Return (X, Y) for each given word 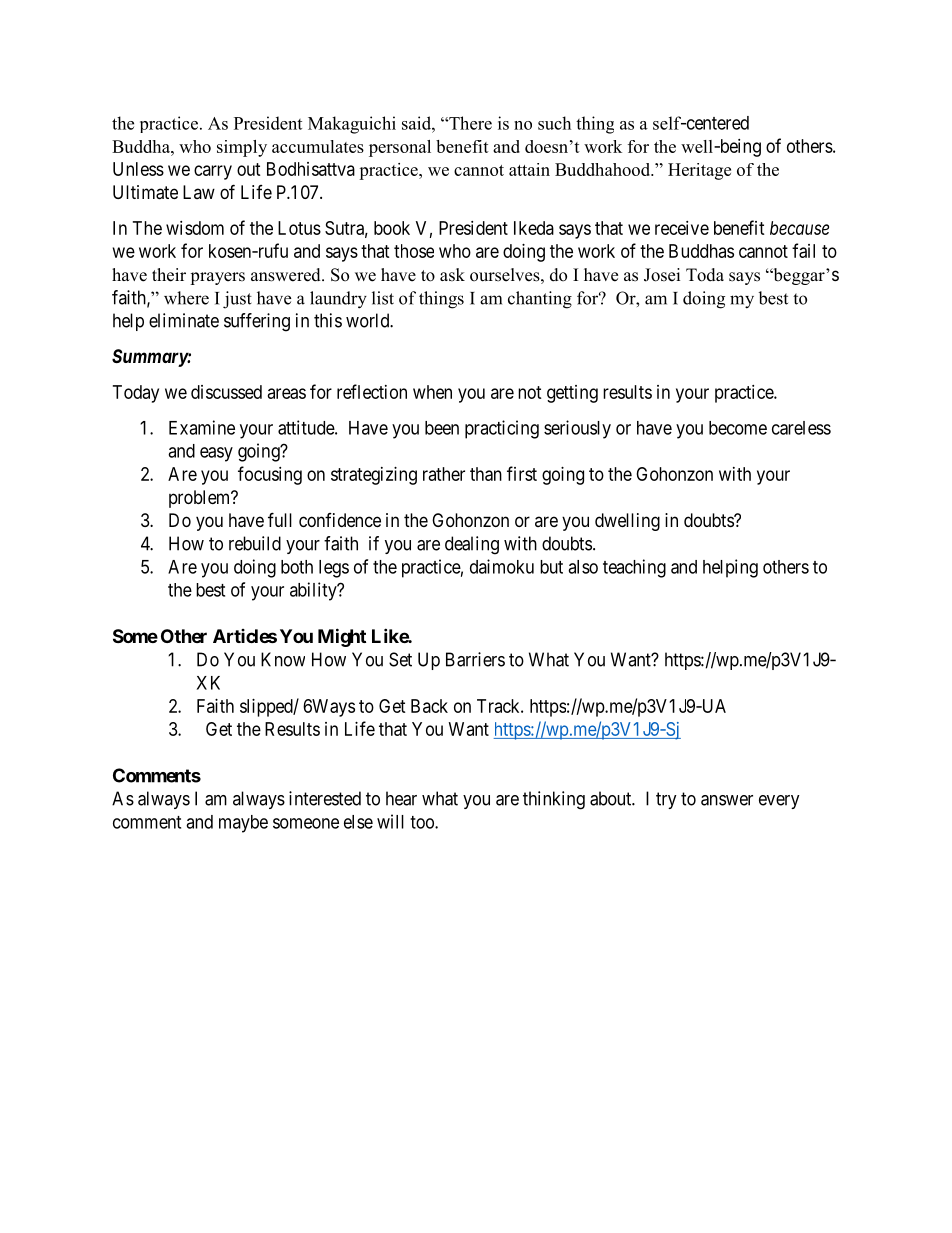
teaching (634, 568)
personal (400, 148)
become (738, 428)
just (237, 300)
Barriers (475, 659)
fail (803, 250)
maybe (243, 824)
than (486, 474)
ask (452, 275)
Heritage (699, 171)
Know (283, 659)
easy (216, 454)
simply (242, 148)
